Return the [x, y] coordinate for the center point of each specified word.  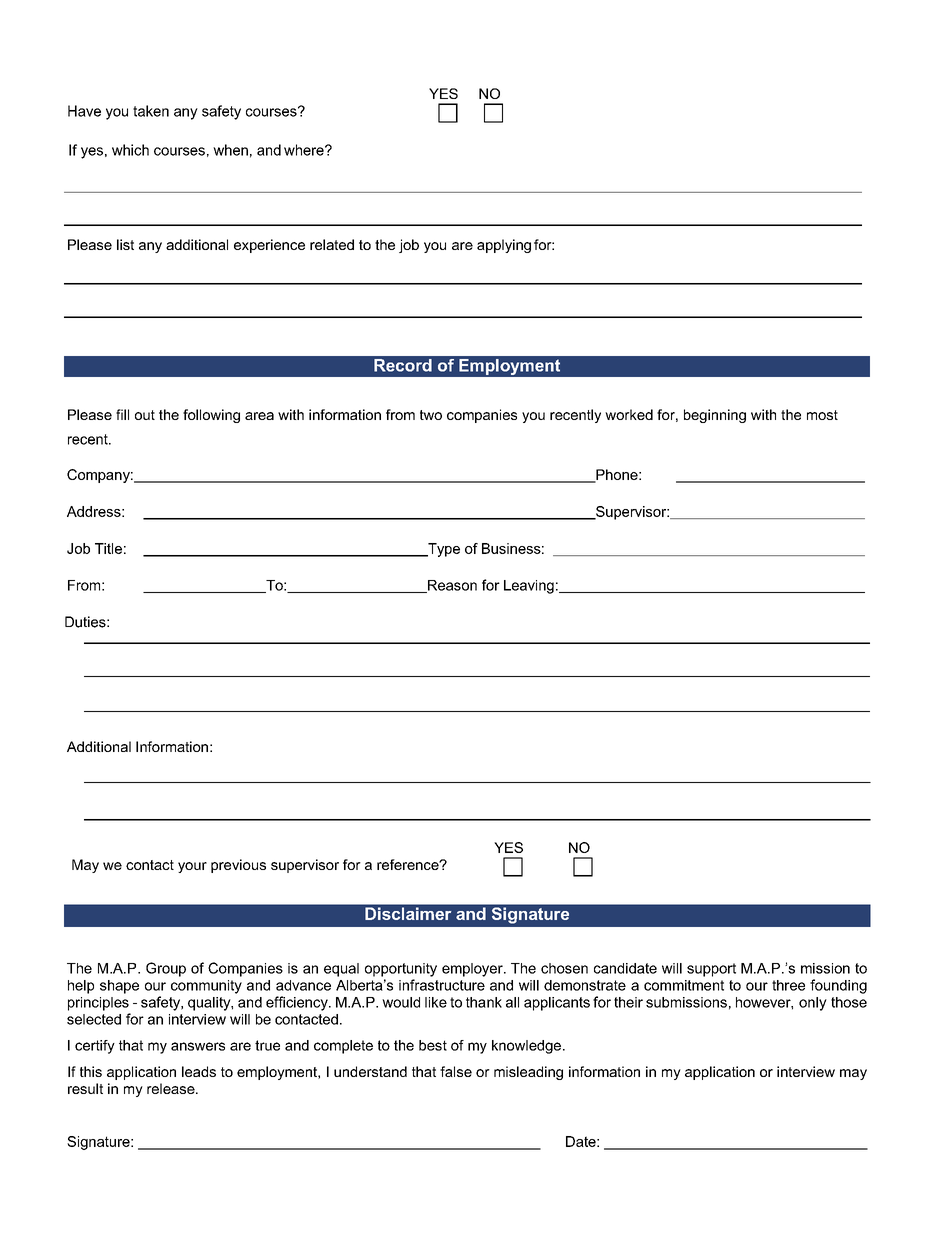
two [431, 415]
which [130, 150]
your [192, 867]
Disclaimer [408, 913]
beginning [715, 416]
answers [198, 1046]
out [145, 415]
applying [504, 246]
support [711, 970]
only [813, 1004]
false [456, 1071]
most [822, 415]
